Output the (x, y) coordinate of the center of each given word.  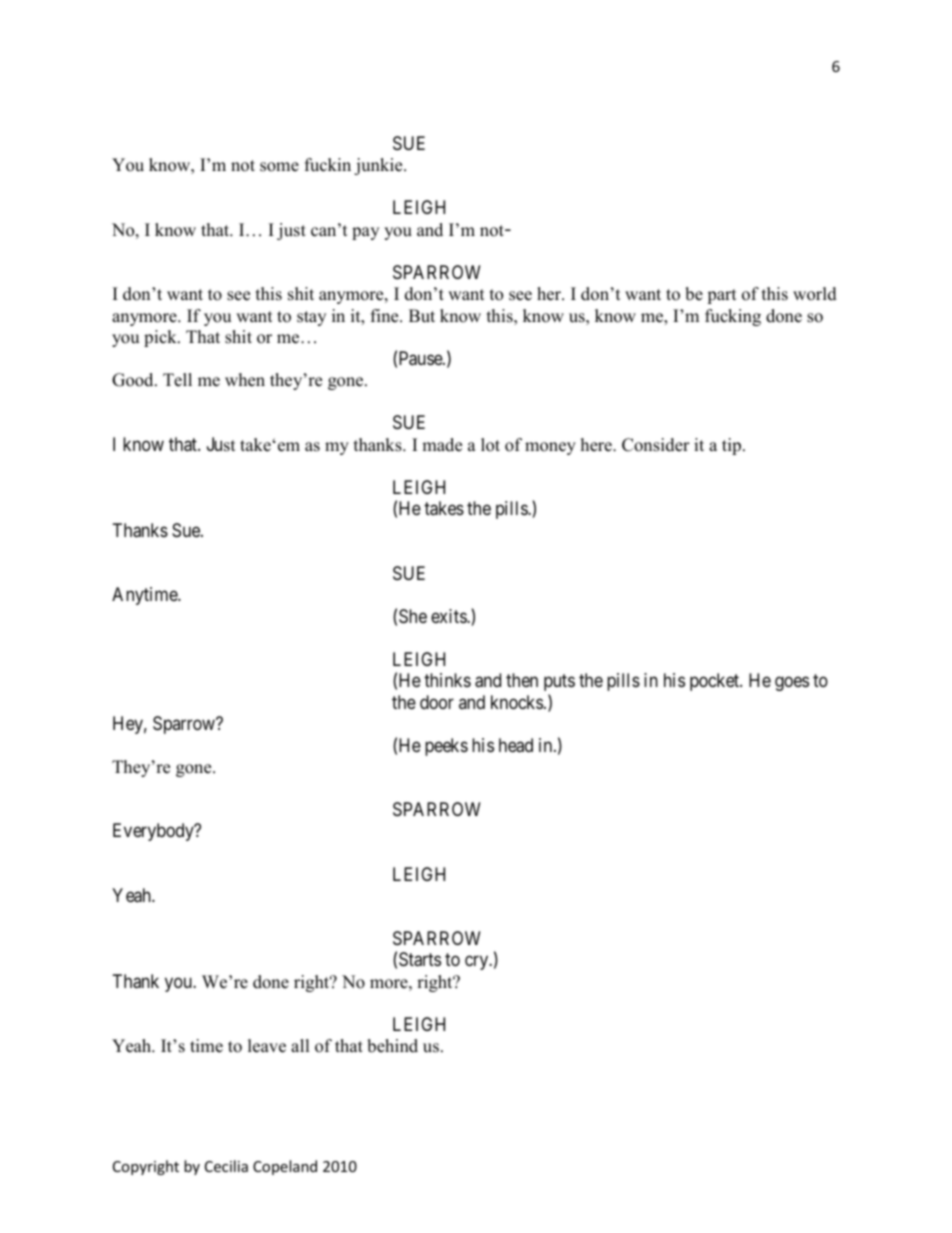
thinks (447, 680)
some (279, 167)
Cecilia (226, 1166)
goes (792, 684)
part (722, 296)
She (413, 616)
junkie (379, 166)
